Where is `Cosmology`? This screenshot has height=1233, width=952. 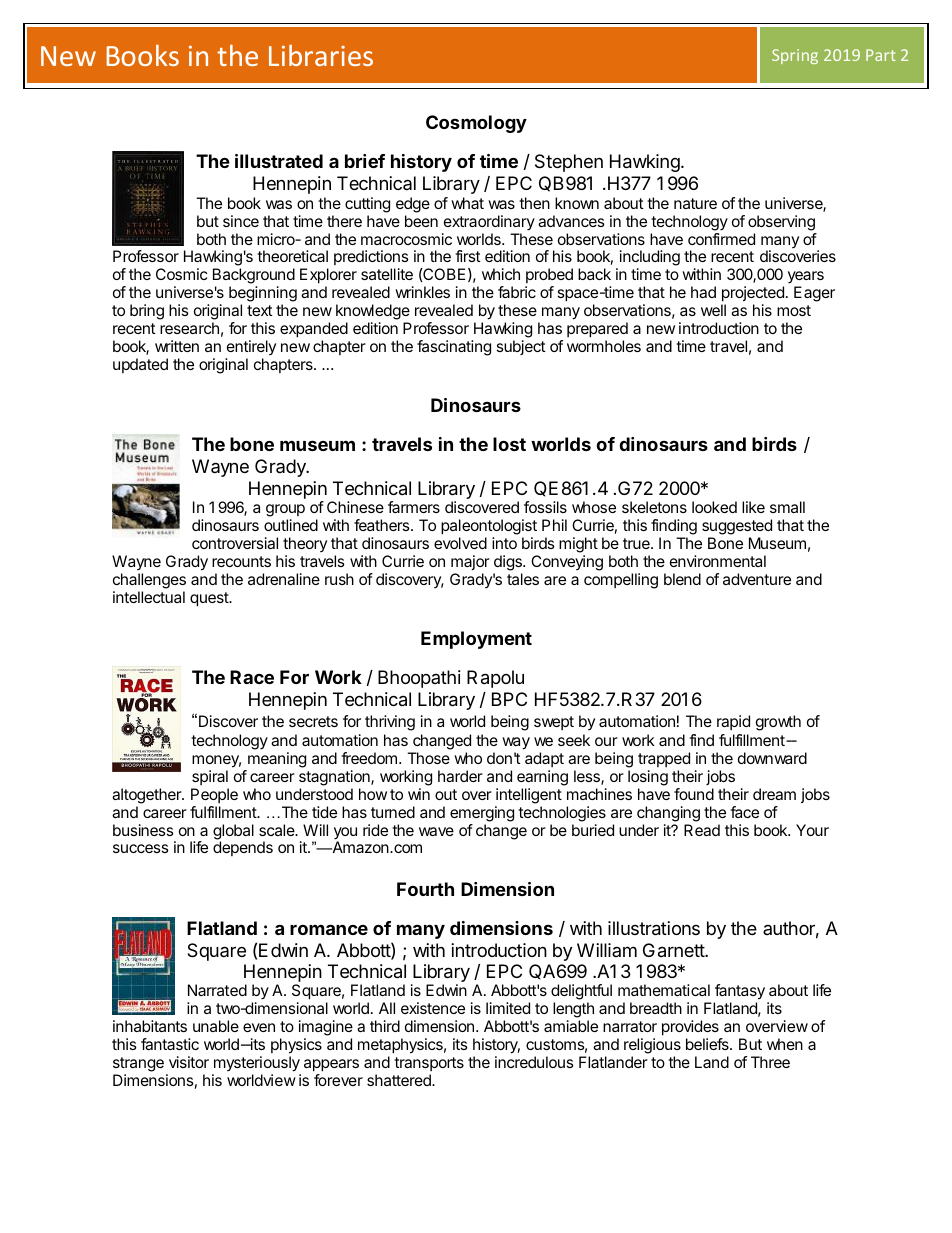 Cosmology is located at coordinates (476, 124).
